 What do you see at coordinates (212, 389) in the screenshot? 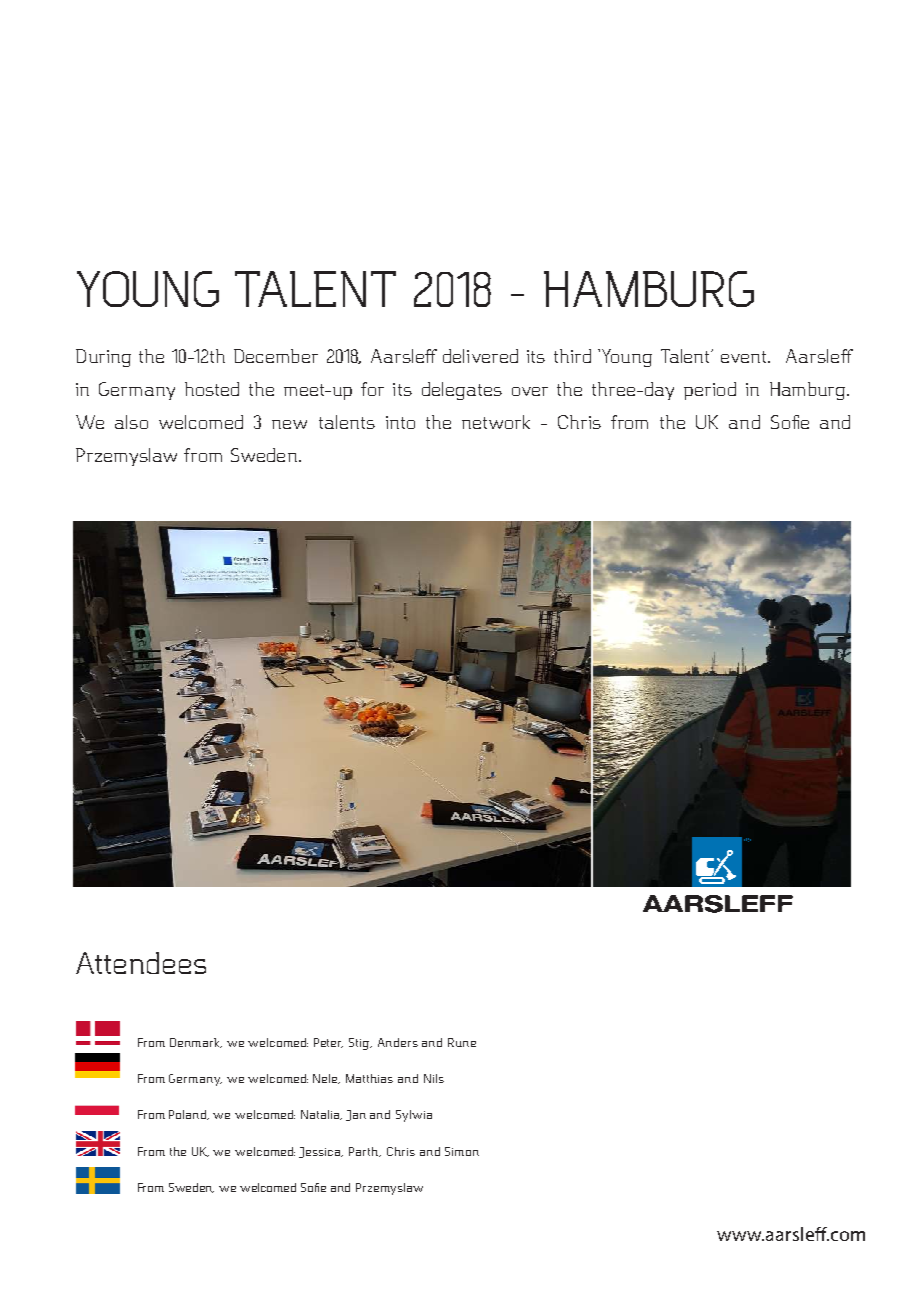
I see `hosted` at bounding box center [212, 389].
